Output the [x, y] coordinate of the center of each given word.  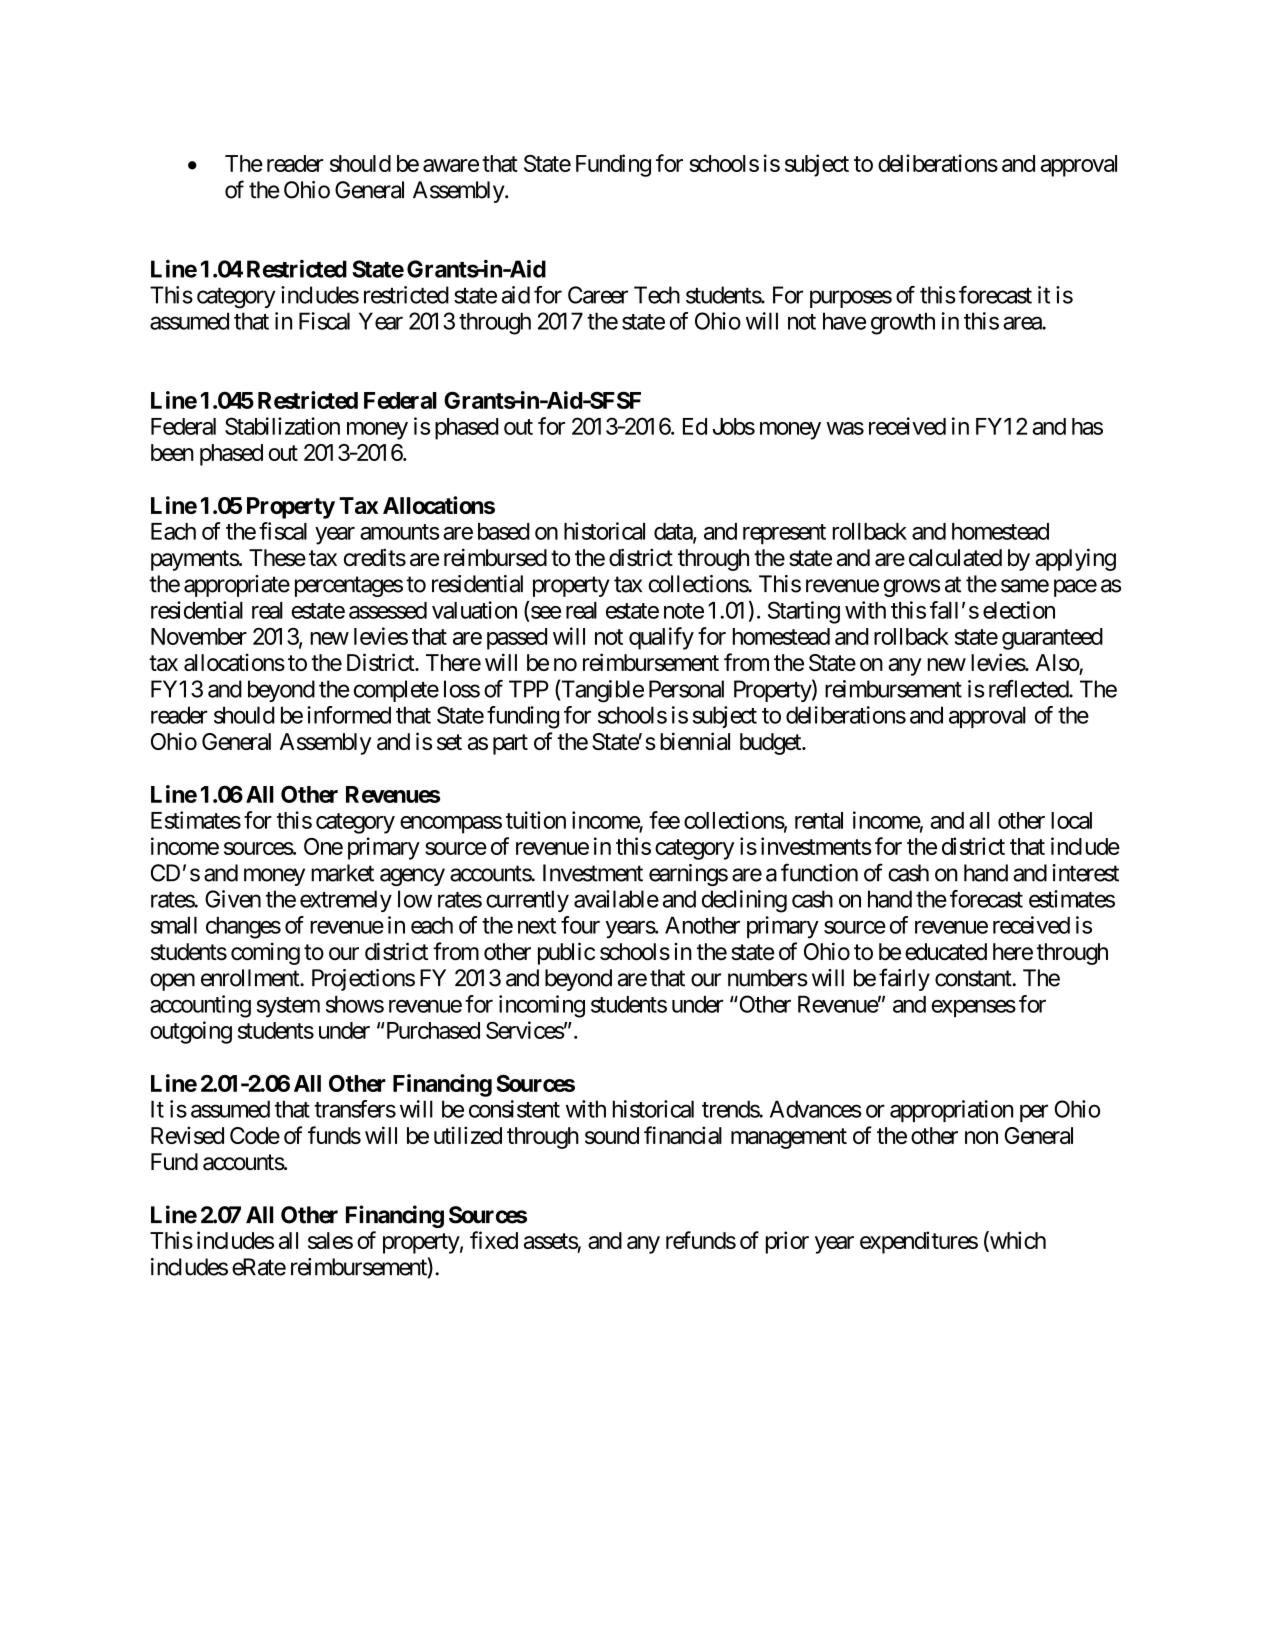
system [288, 1007]
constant [974, 978]
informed [349, 715]
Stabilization [282, 426]
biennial [695, 741]
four [580, 925]
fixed [494, 1240]
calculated [955, 558]
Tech [657, 295]
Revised [187, 1135]
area [1023, 323]
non [981, 1137]
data [674, 532]
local [1071, 820]
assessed [388, 610]
